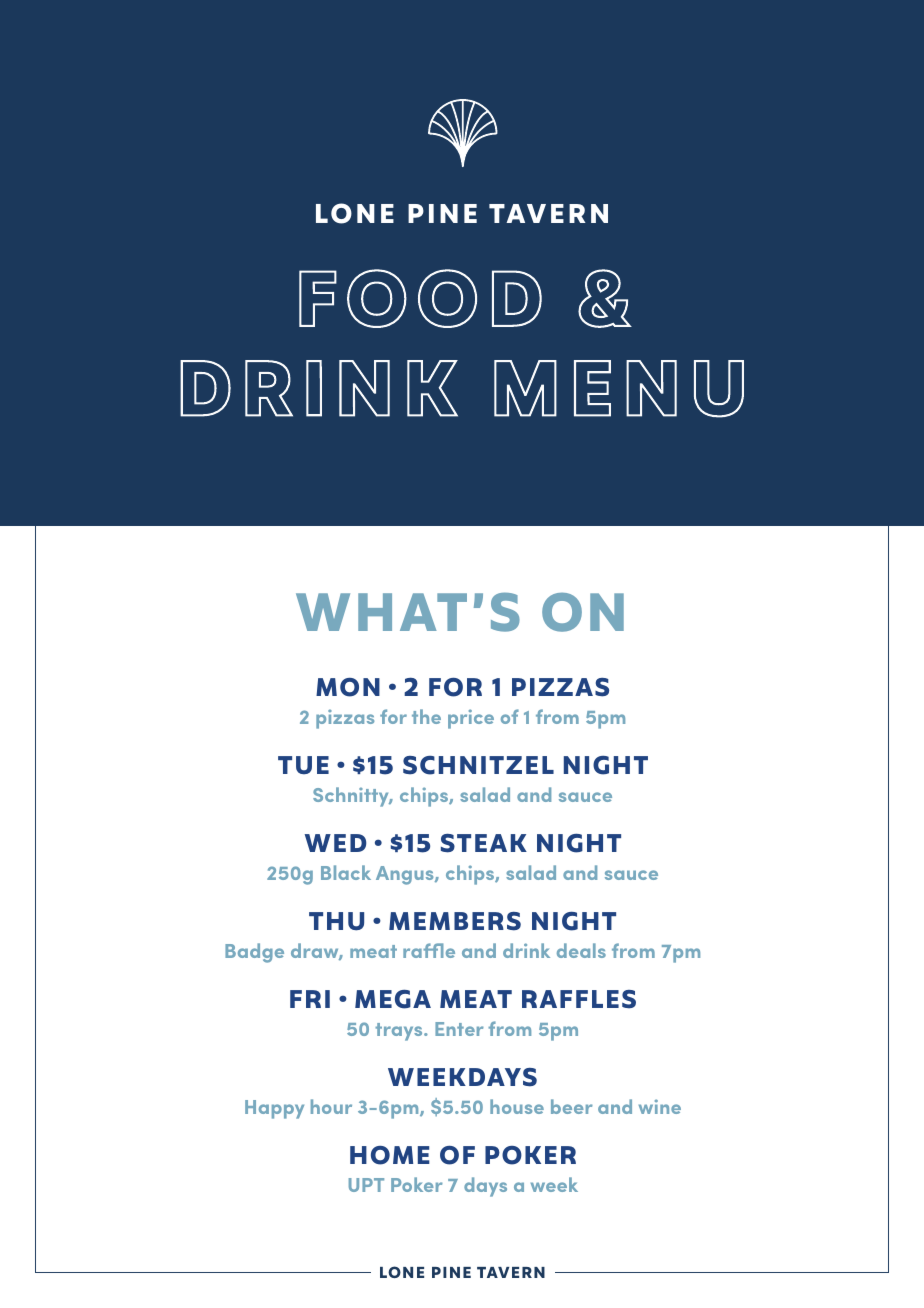 This screenshot has width=924, height=1308. What do you see at coordinates (303, 765) in the screenshot?
I see `TUE` at bounding box center [303, 765].
